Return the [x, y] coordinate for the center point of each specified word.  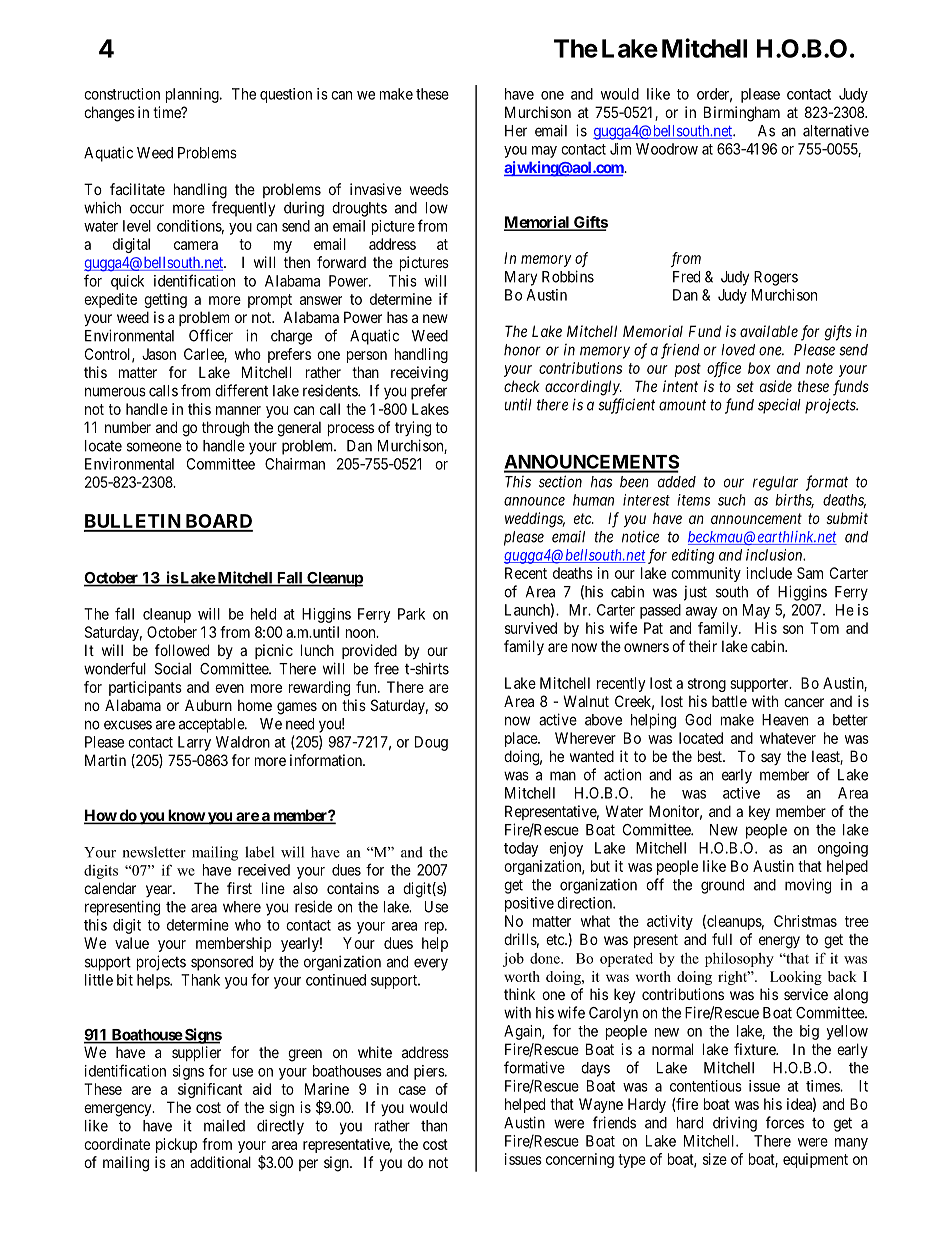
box [759, 368]
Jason [159, 354]
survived [531, 628]
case [412, 1090]
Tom [824, 628]
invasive [376, 189]
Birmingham [742, 114]
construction [122, 94]
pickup [176, 1145]
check [522, 386]
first [239, 888]
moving [808, 886]
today [521, 849]
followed [182, 650]
